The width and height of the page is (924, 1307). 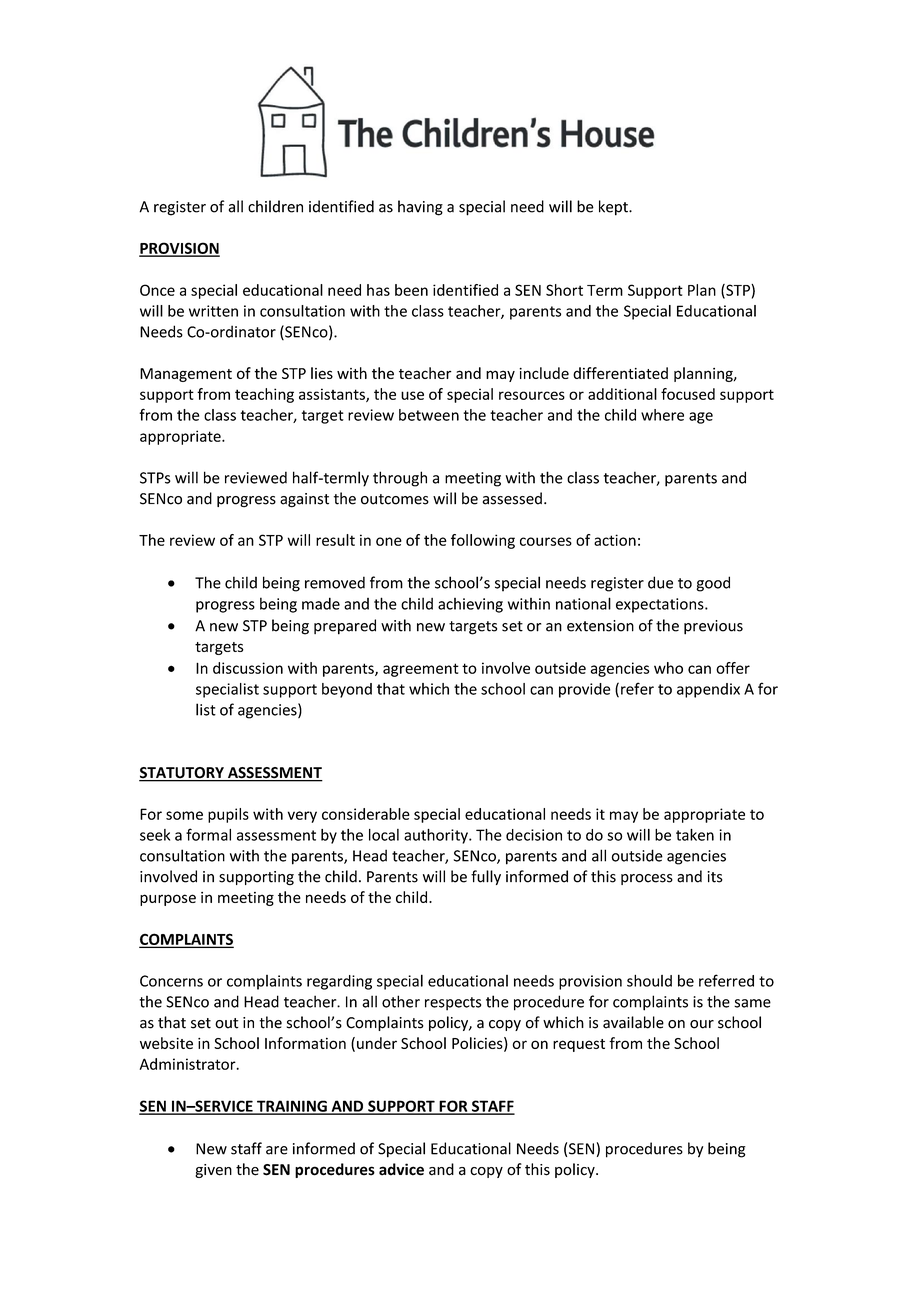 What do you see at coordinates (614, 208) in the page?
I see `kept` at bounding box center [614, 208].
